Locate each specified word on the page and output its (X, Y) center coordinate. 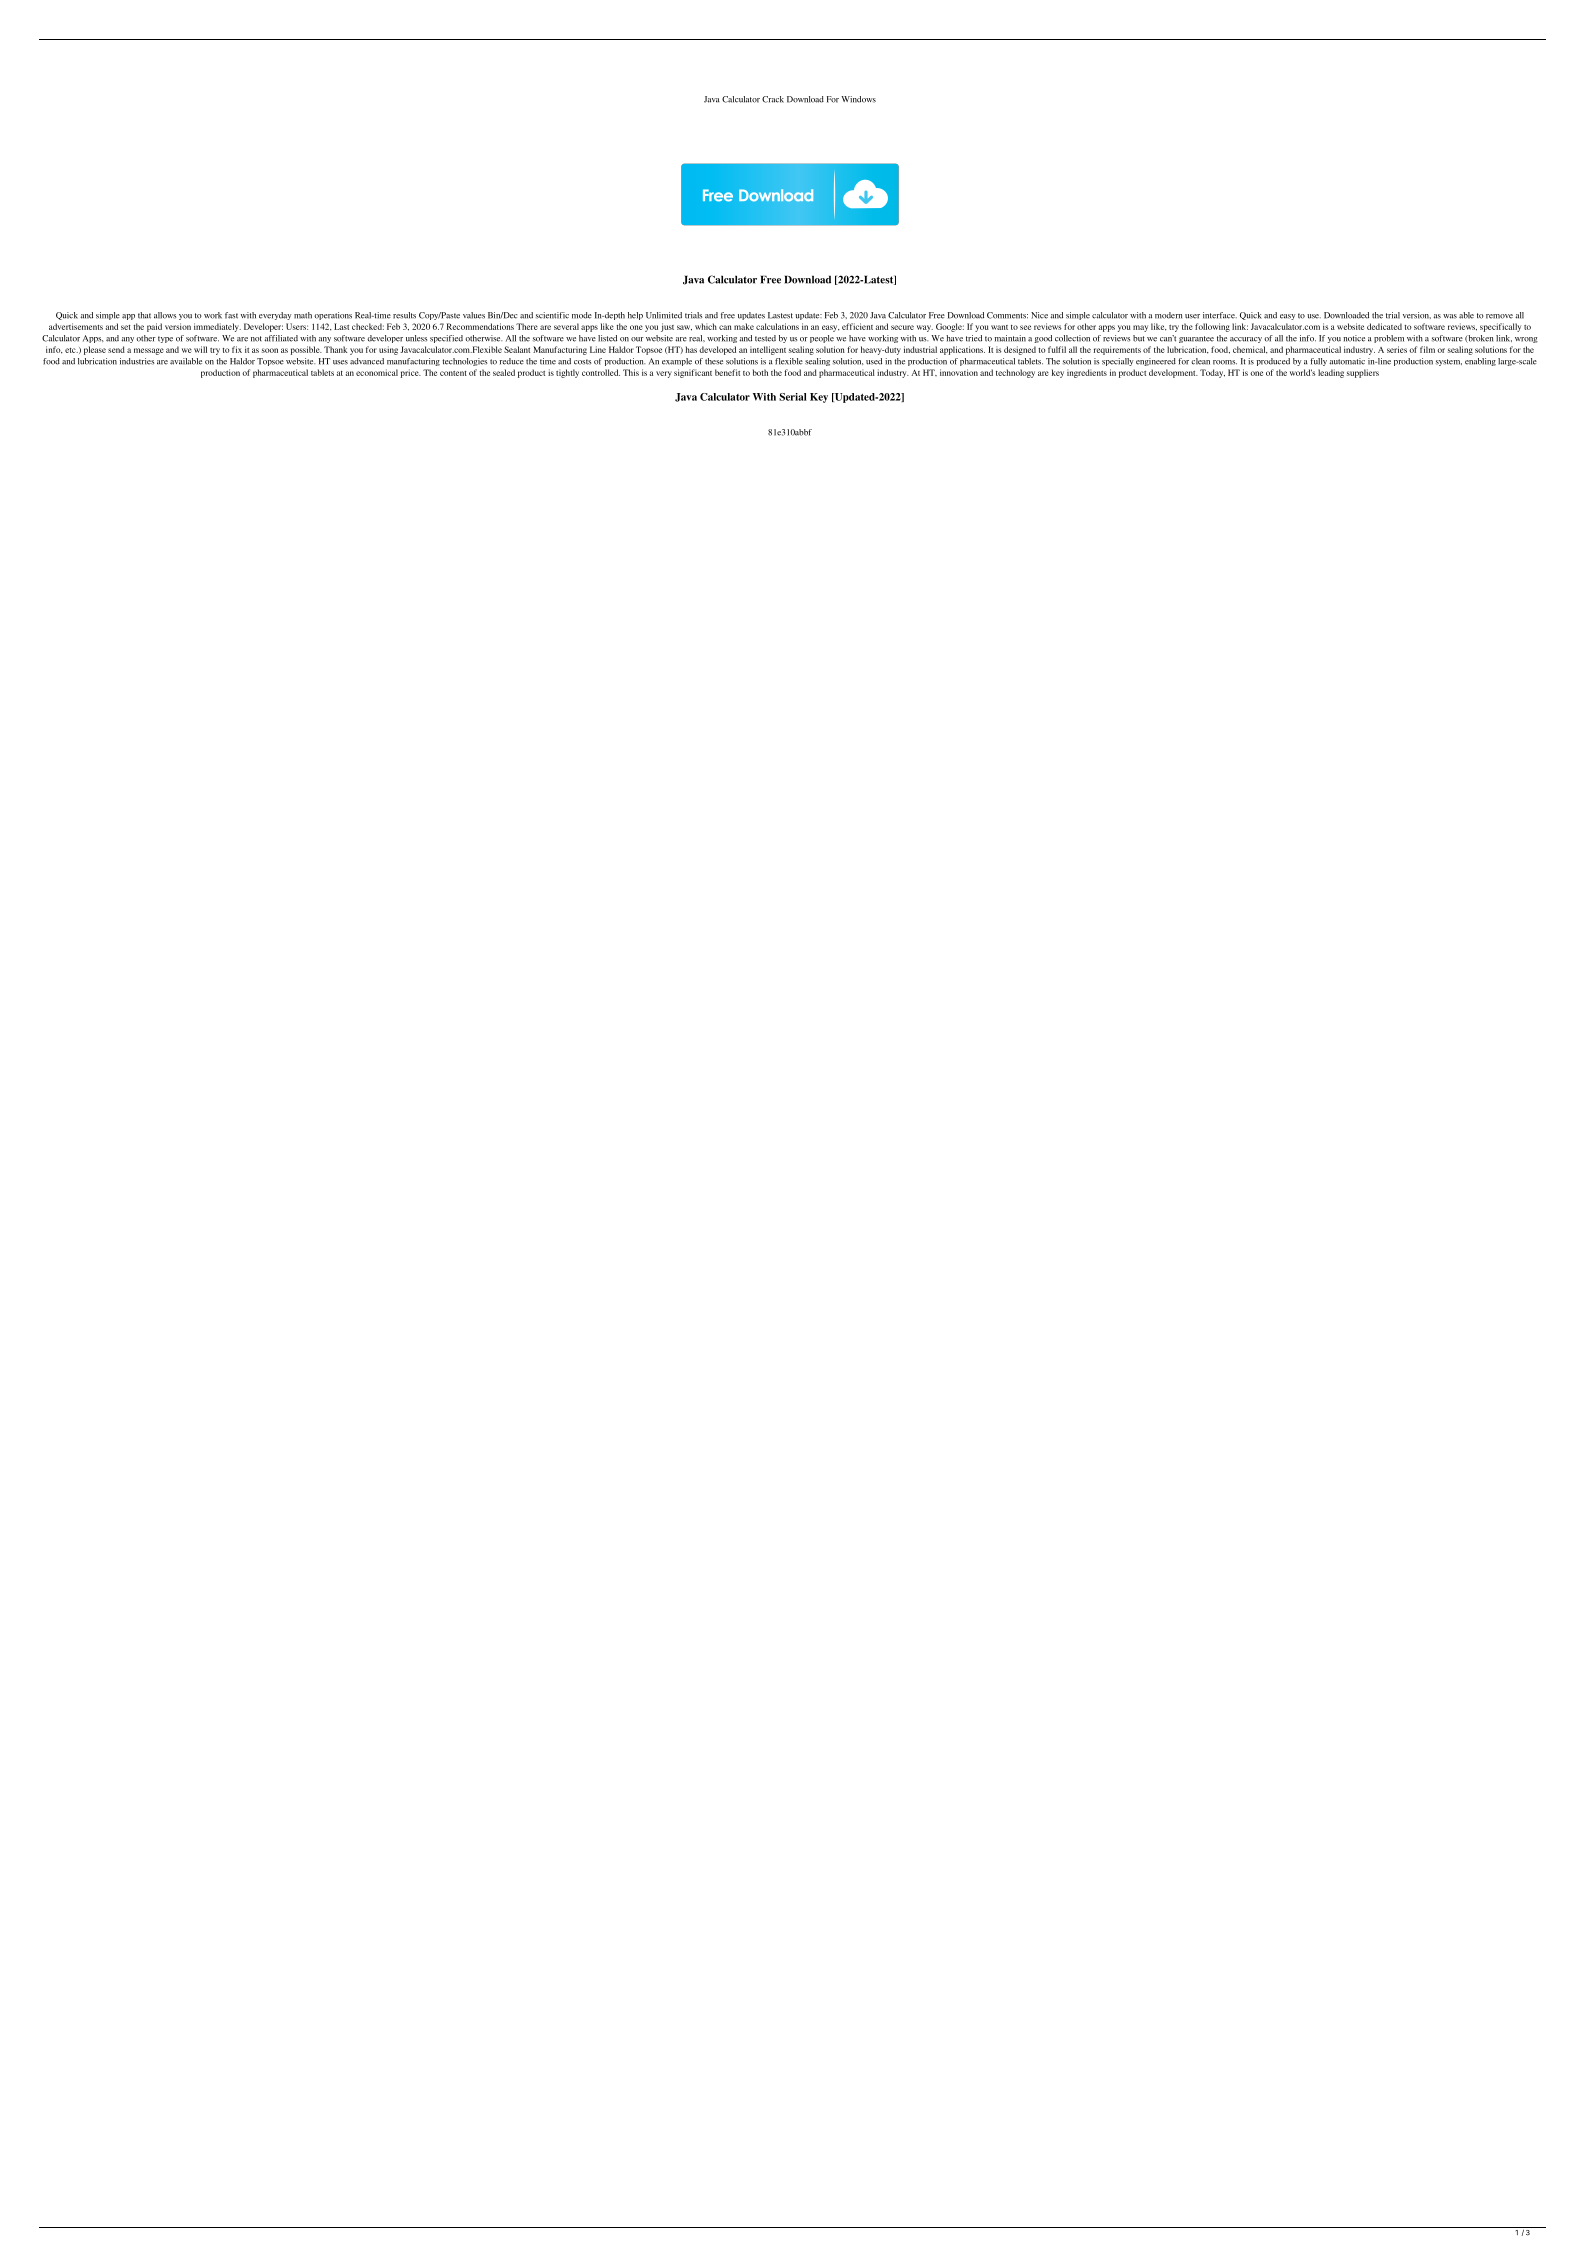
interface (1220, 315)
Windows (858, 99)
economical (377, 372)
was (1450, 316)
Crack (773, 99)
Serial (793, 397)
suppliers (1363, 373)
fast (231, 315)
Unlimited (664, 315)
